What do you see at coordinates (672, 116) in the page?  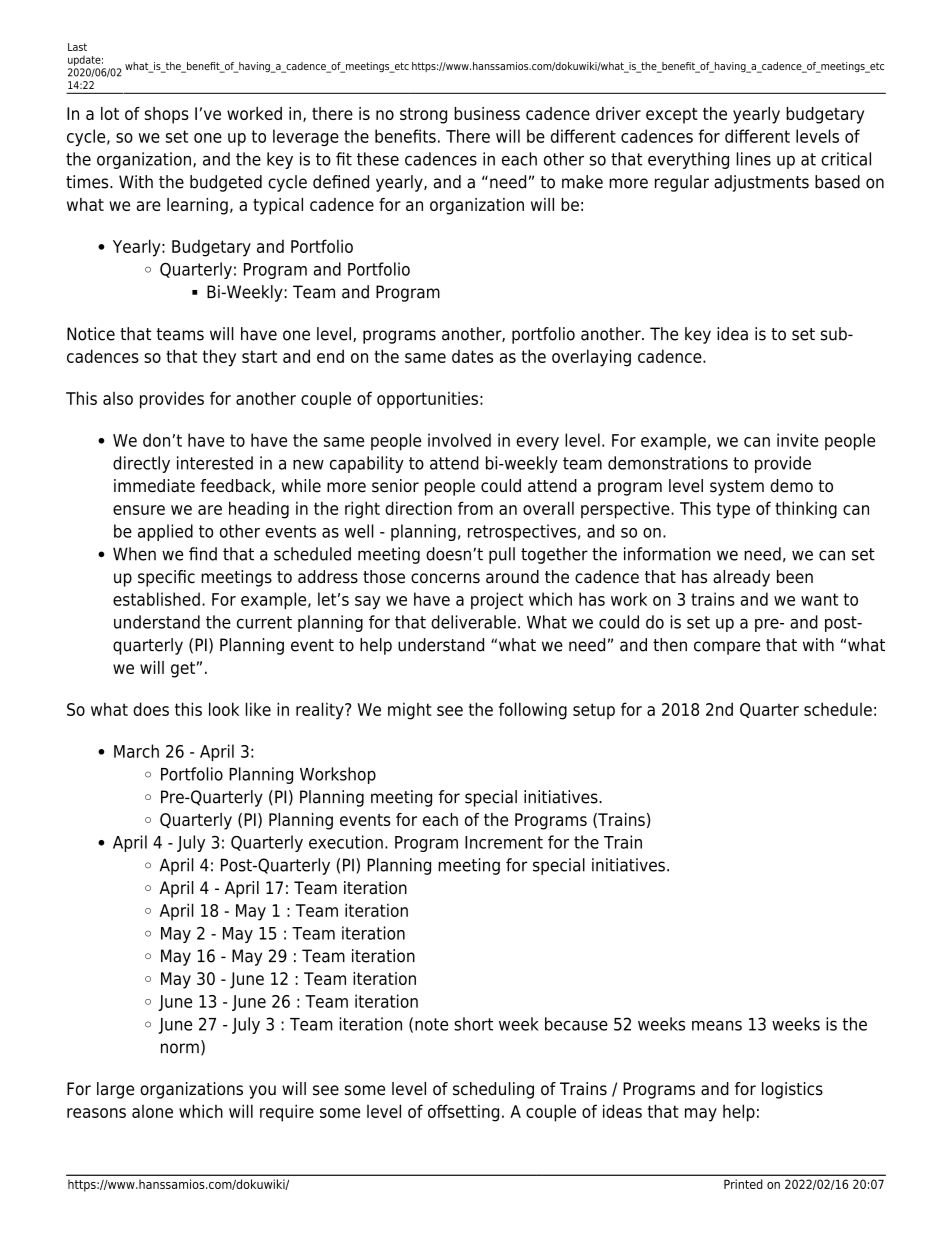 I see `except` at bounding box center [672, 116].
